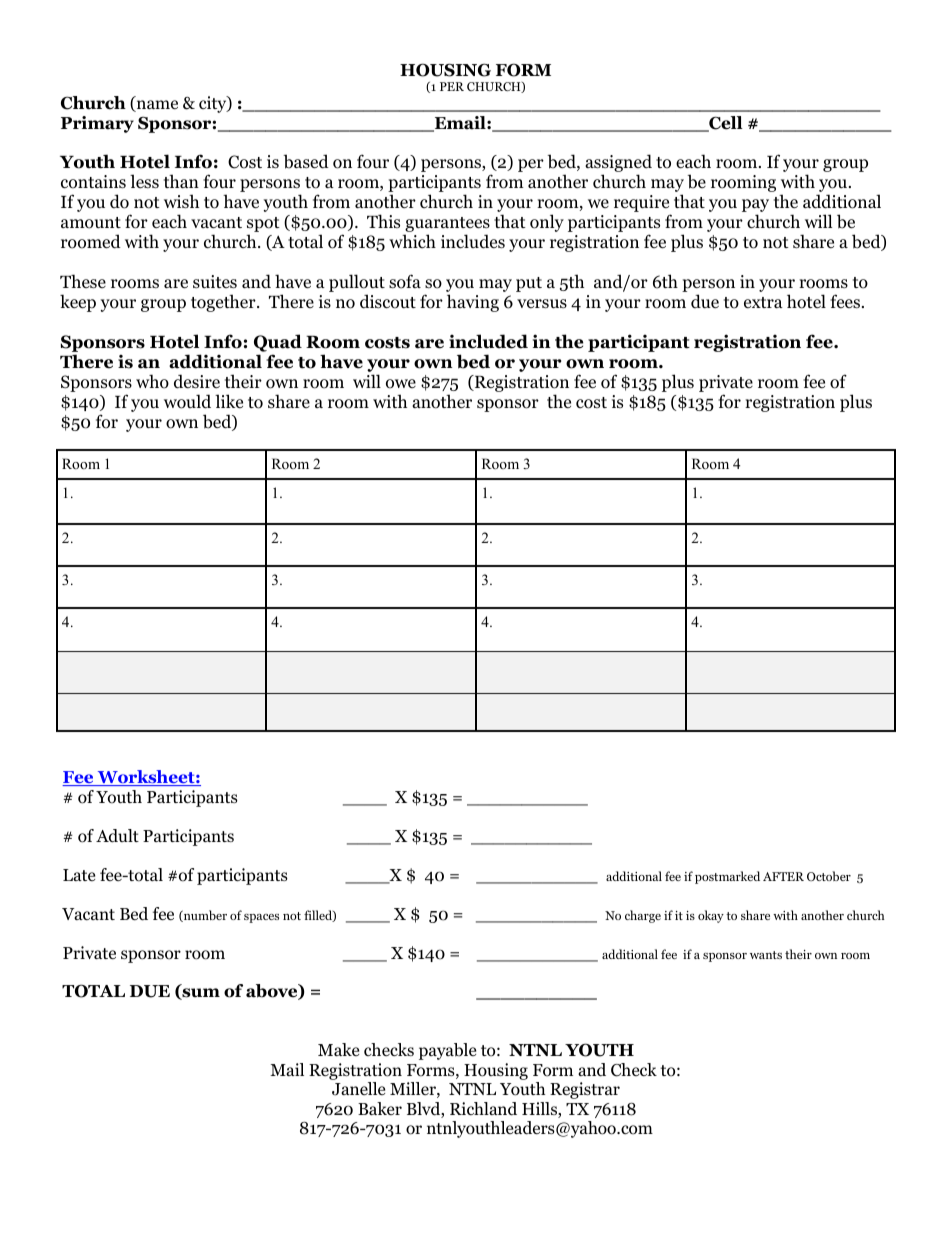  I want to click on owe, so click(401, 384).
